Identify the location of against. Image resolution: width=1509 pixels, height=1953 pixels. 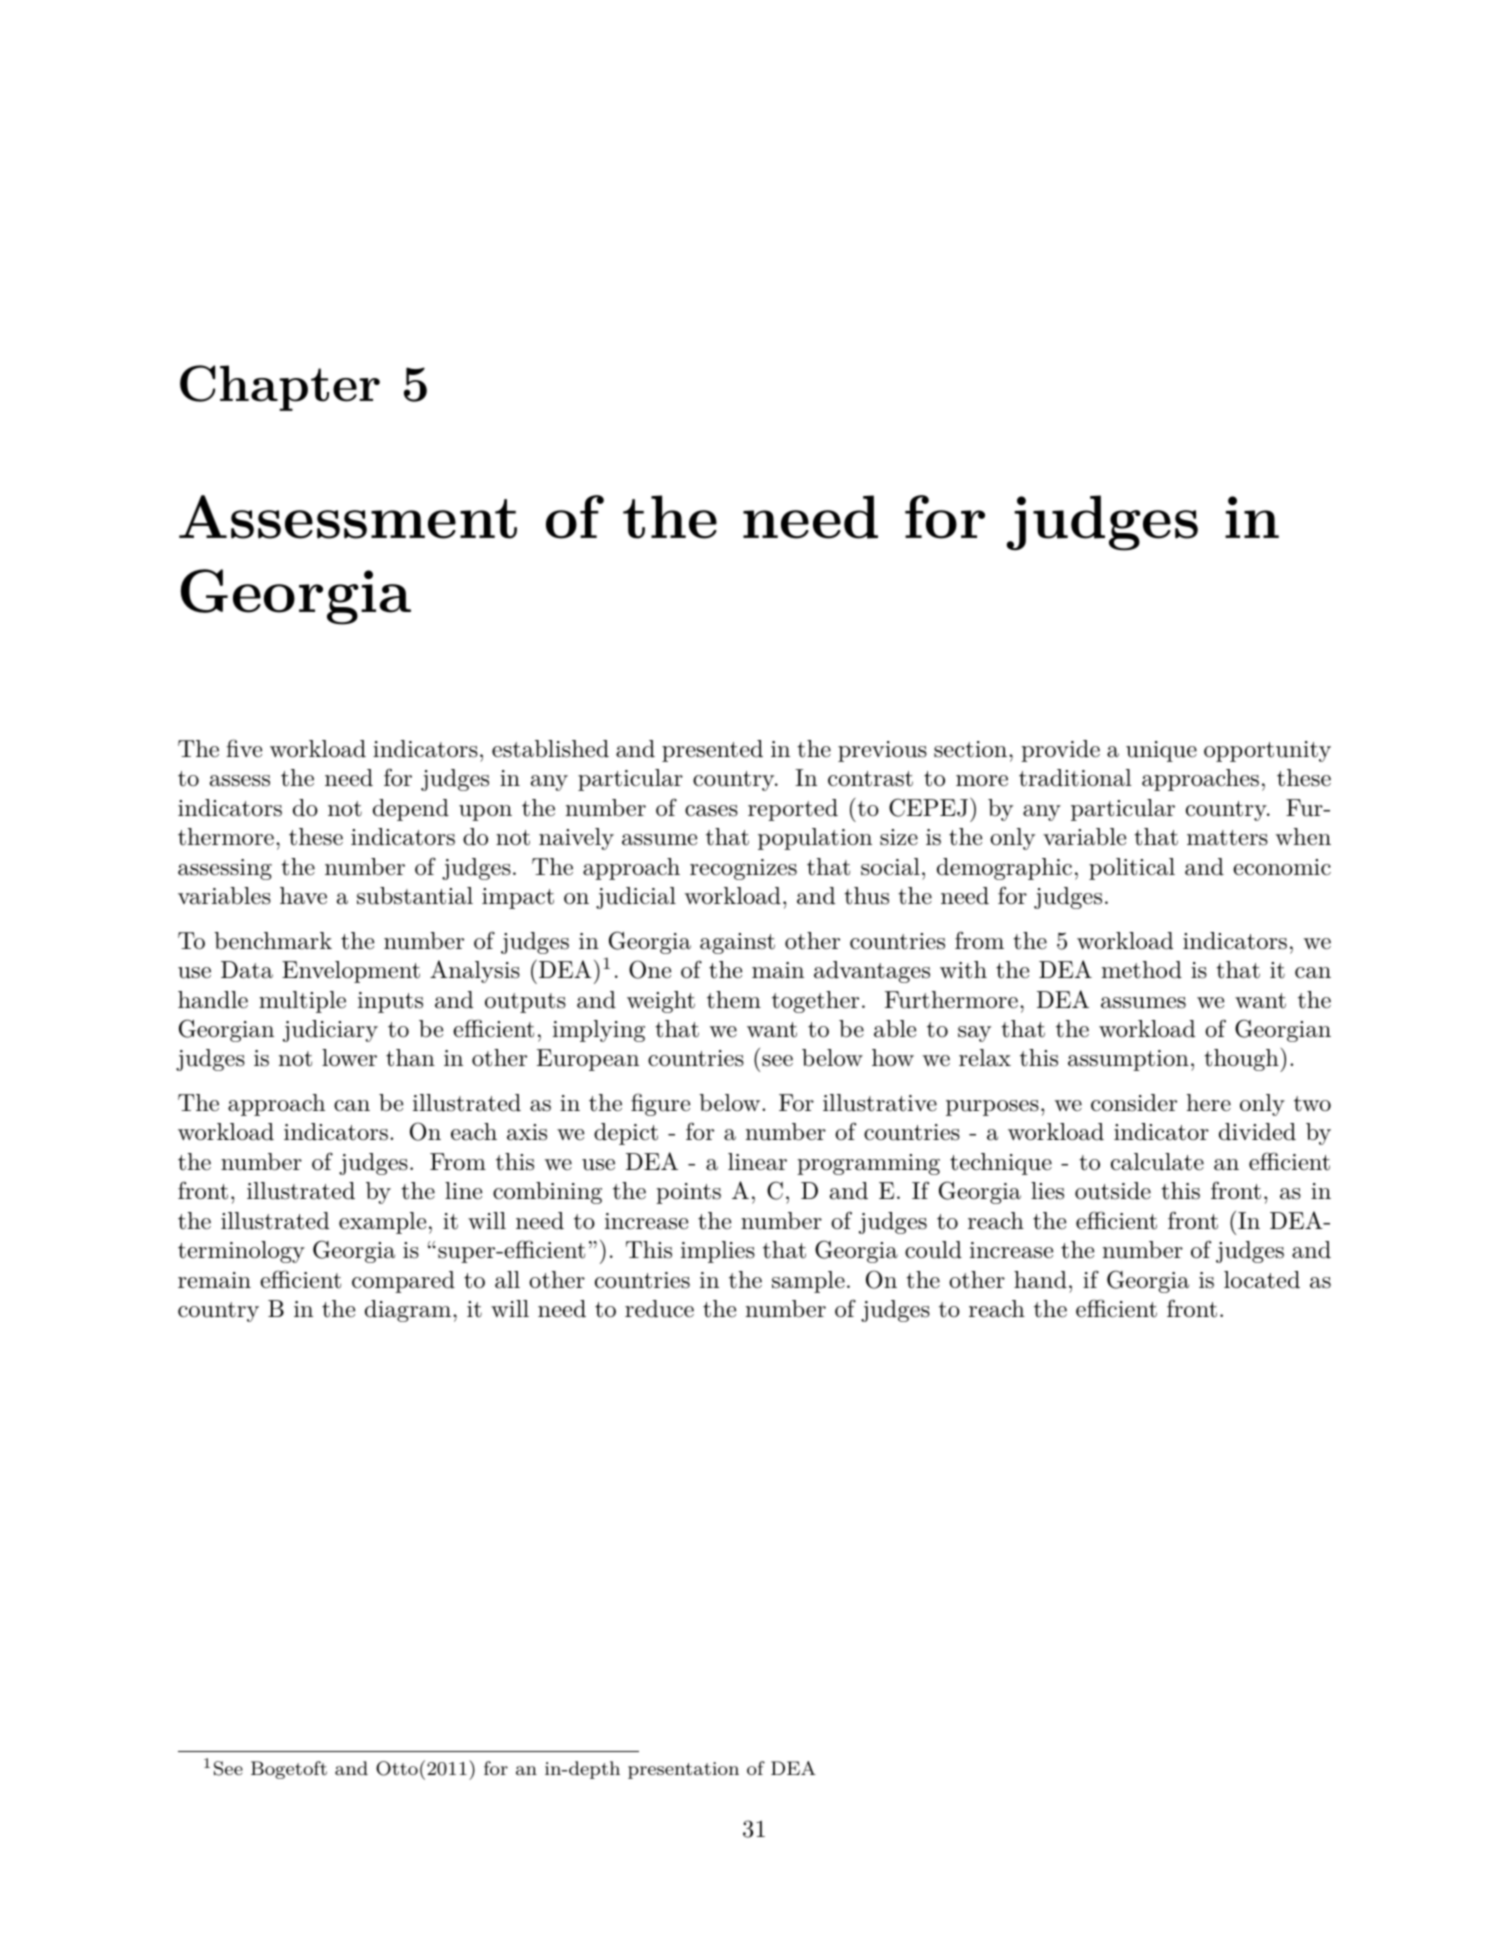
(737, 943).
